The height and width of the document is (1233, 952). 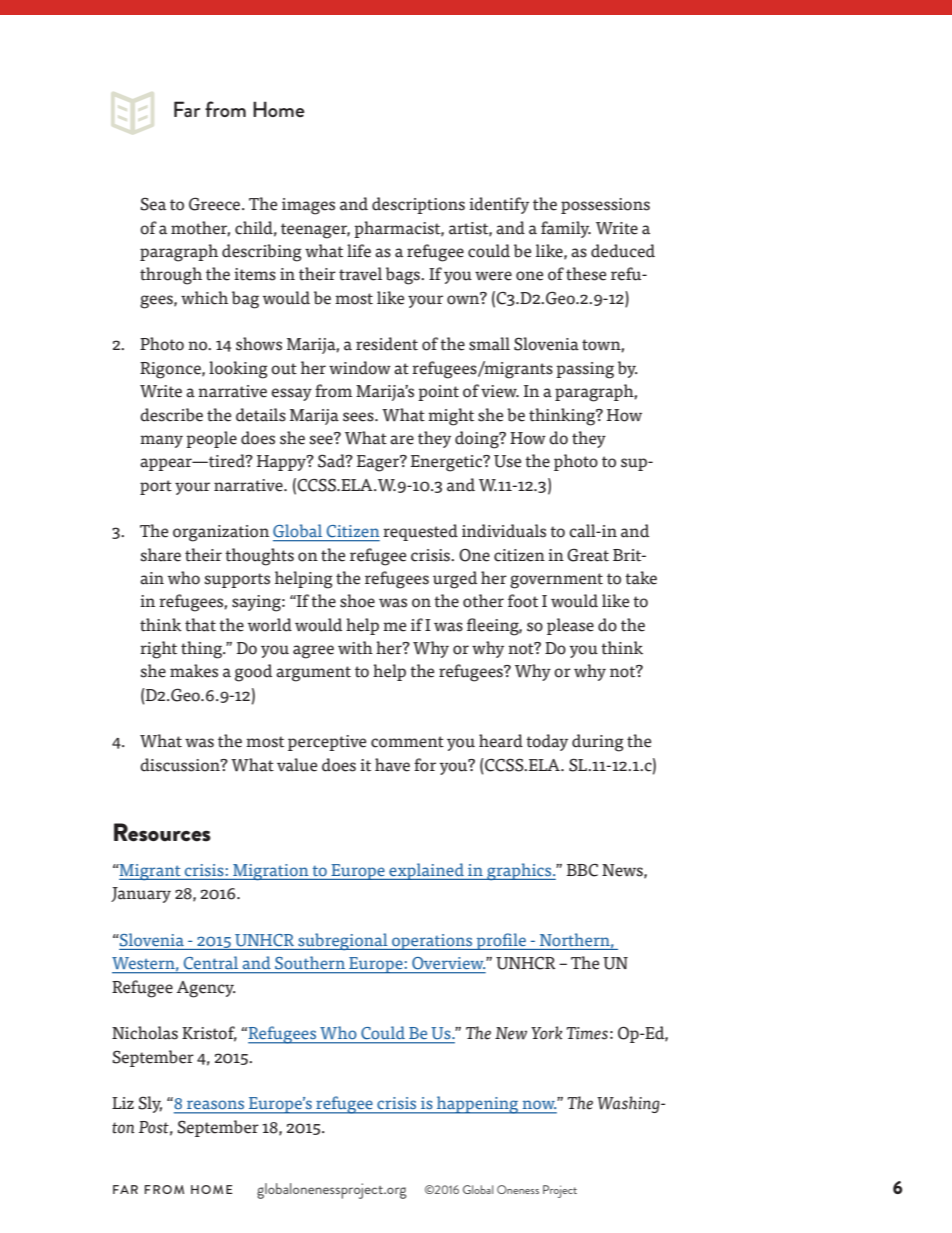 What do you see at coordinates (194, 671) in the document?
I see `makes` at bounding box center [194, 671].
